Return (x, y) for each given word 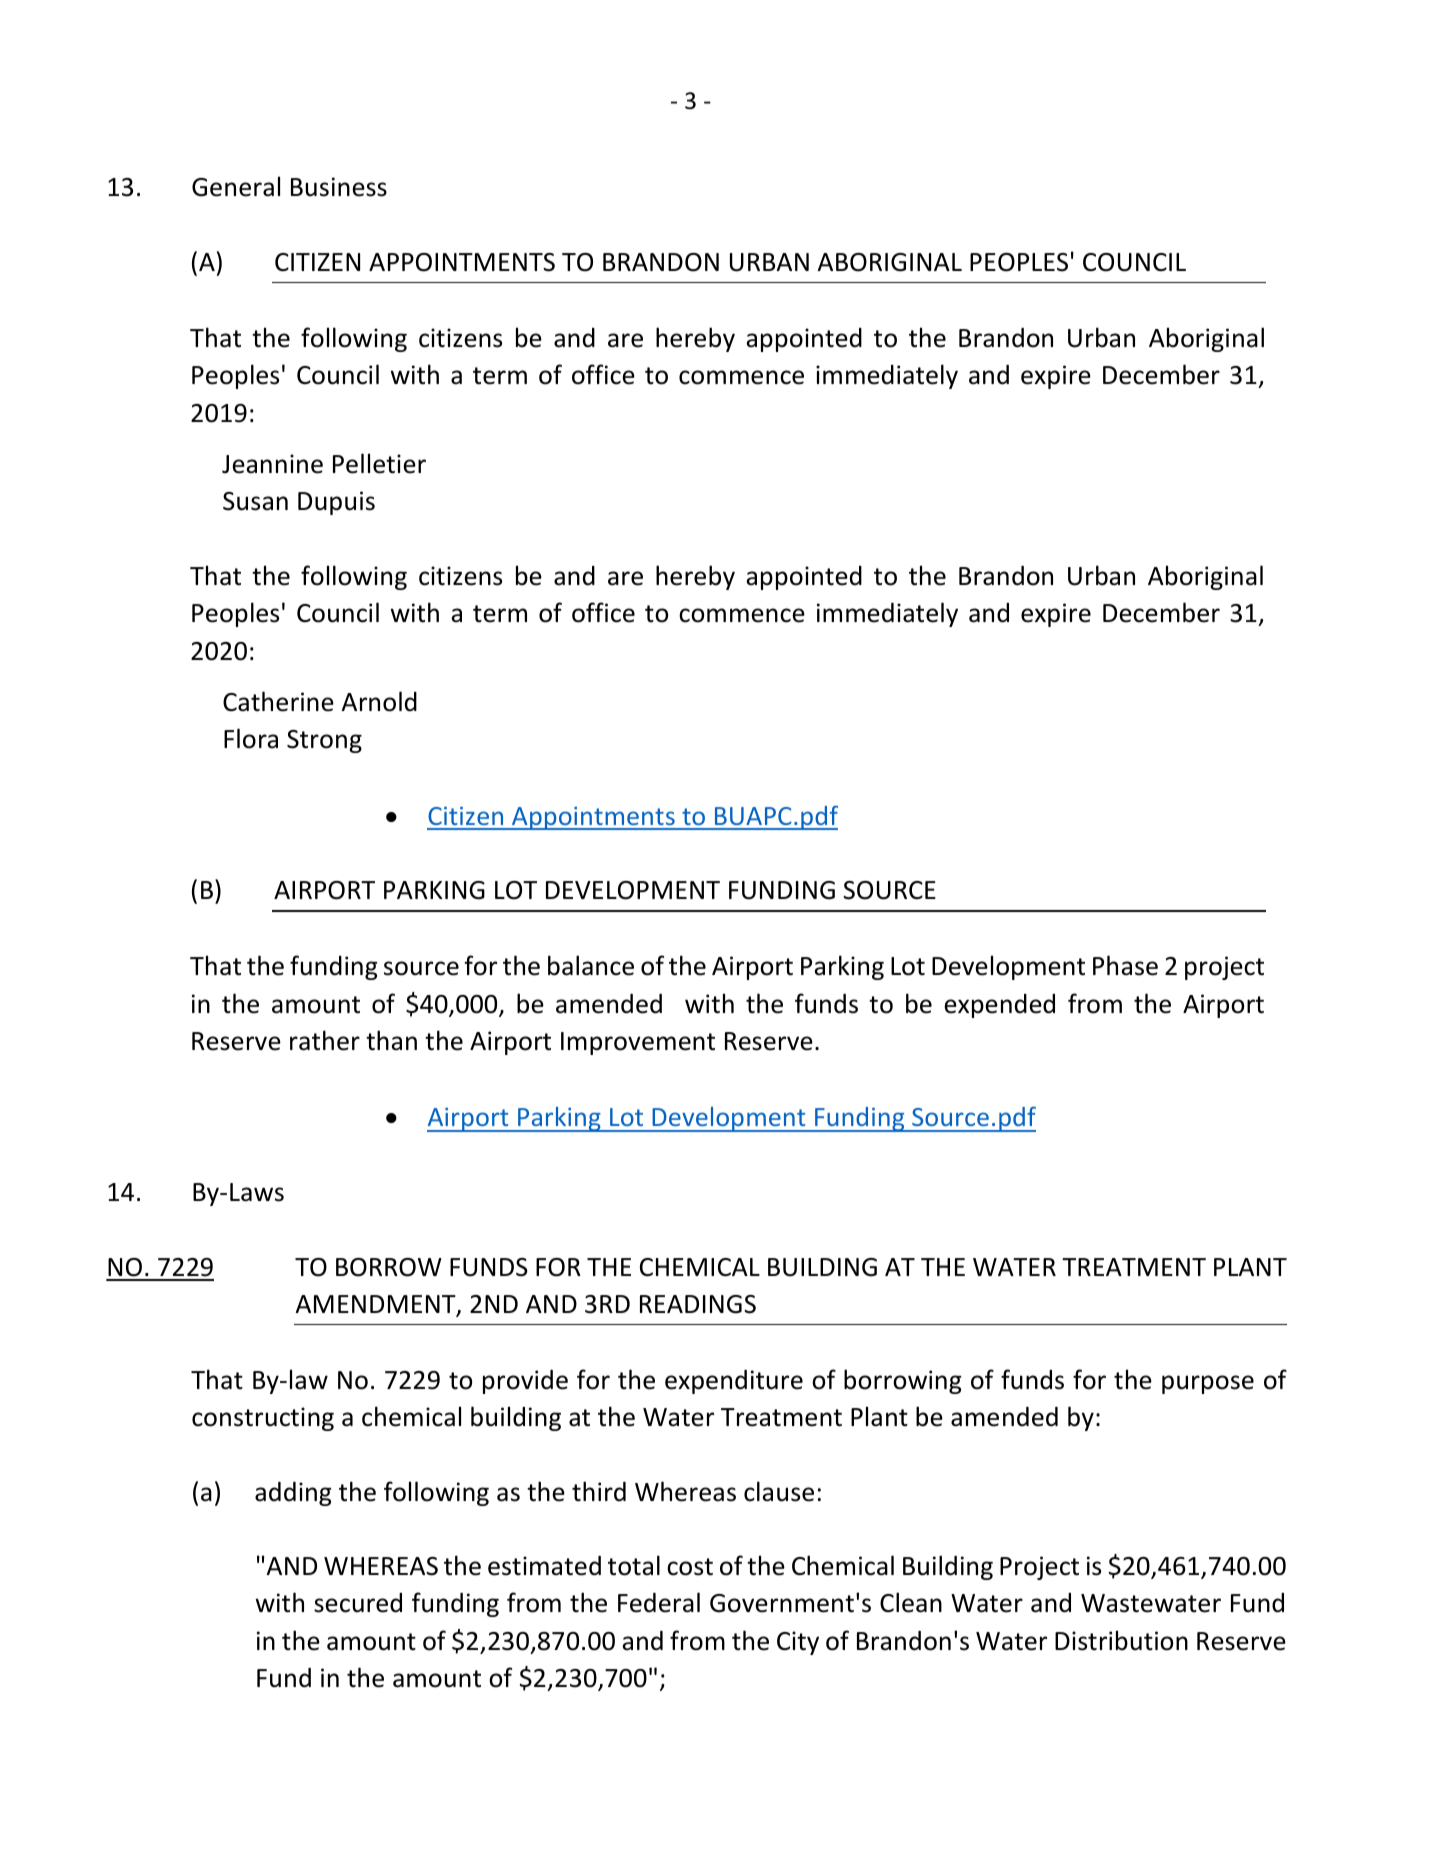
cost (690, 1567)
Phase (1125, 965)
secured (358, 1603)
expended (999, 1006)
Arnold (379, 701)
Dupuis (336, 503)
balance (591, 965)
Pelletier (379, 463)
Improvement (638, 1043)
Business (339, 187)
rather (325, 1040)
